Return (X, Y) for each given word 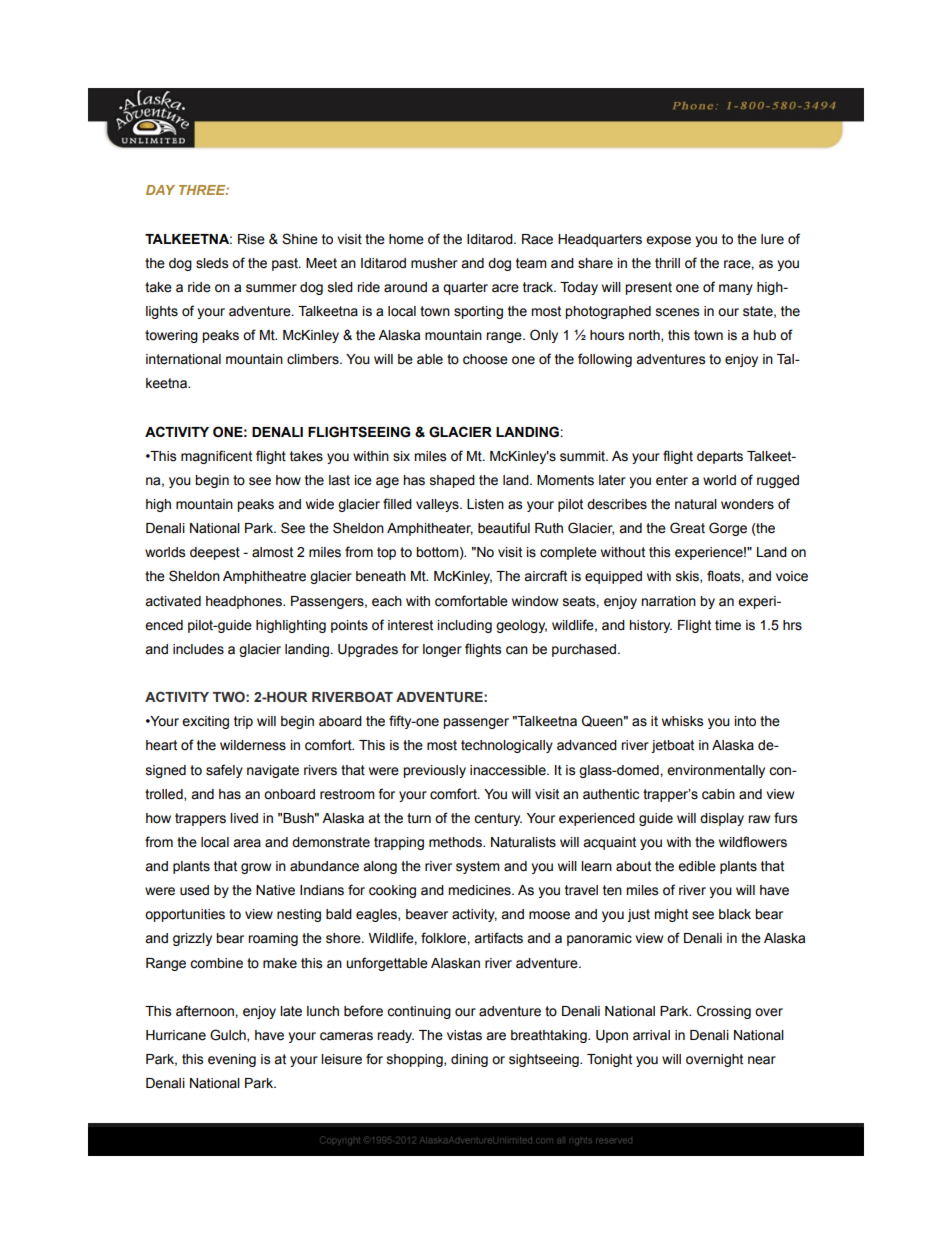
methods (456, 842)
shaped (452, 481)
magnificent (216, 457)
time (728, 625)
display (722, 819)
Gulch (229, 1035)
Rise (251, 239)
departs (720, 457)
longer (442, 650)
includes (198, 649)
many (736, 289)
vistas (464, 1035)
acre (505, 288)
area (247, 843)
